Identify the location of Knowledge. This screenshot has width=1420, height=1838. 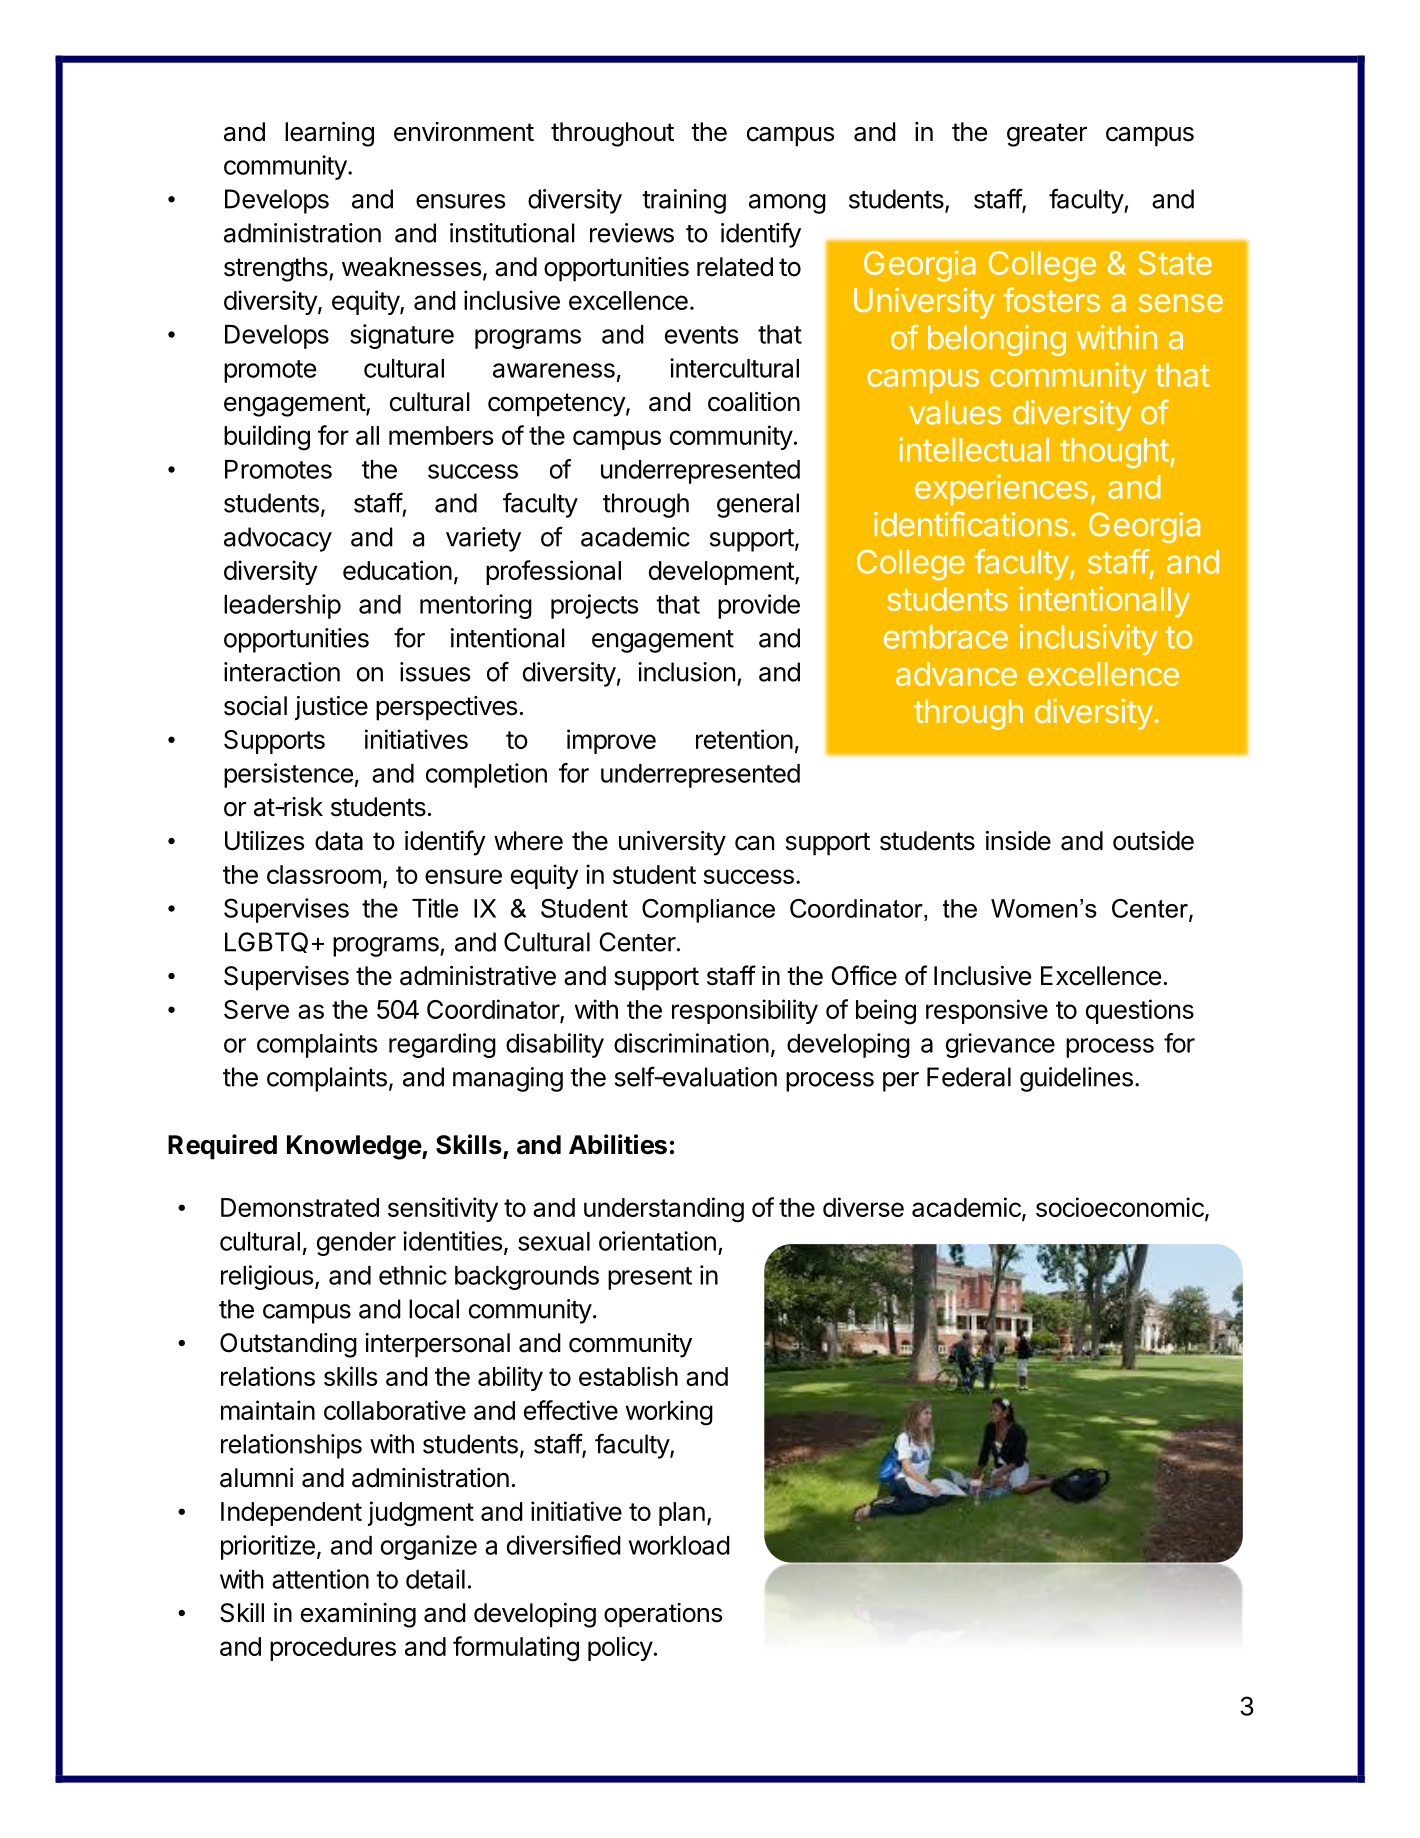
(355, 1147).
